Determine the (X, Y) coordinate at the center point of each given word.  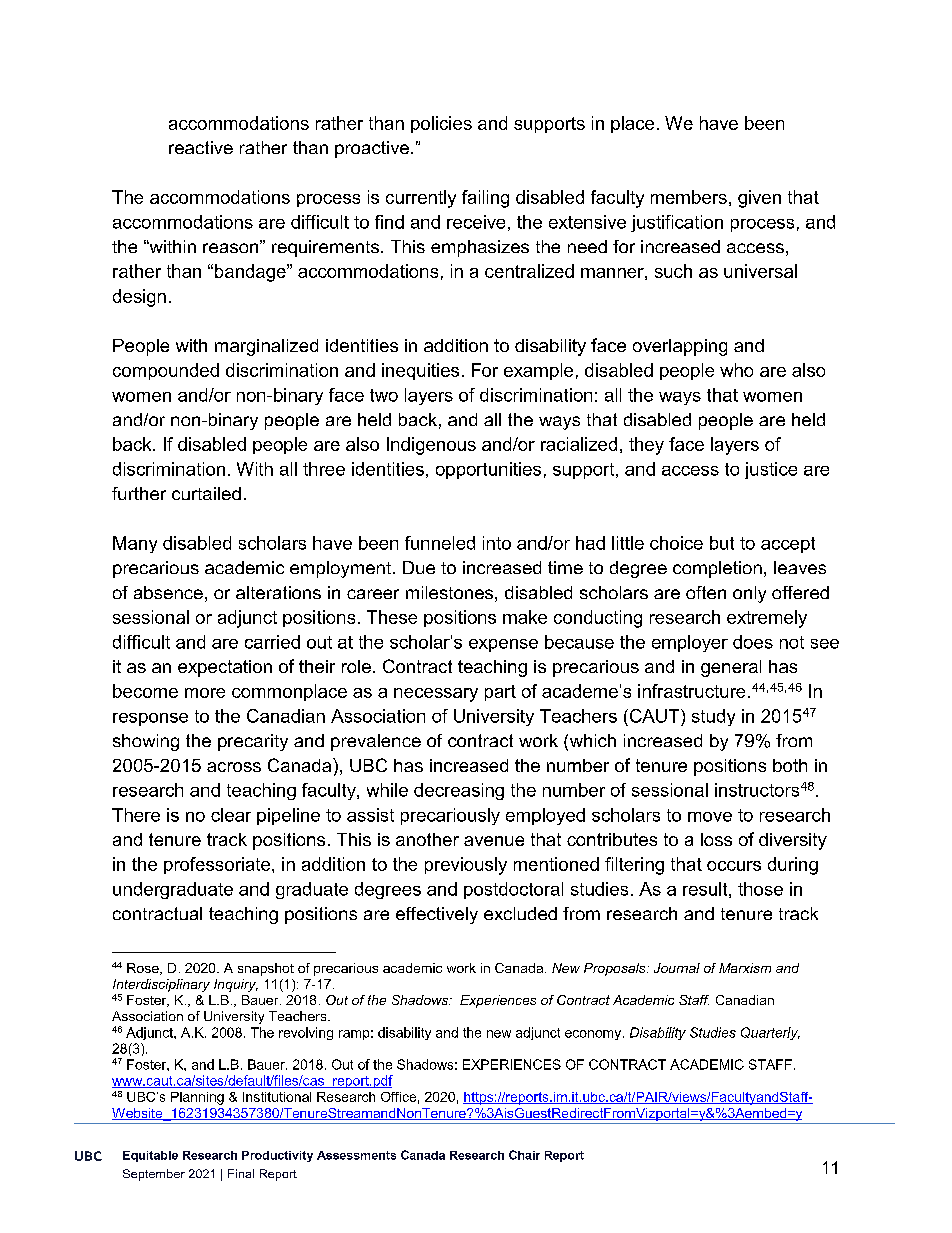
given (759, 199)
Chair (524, 1155)
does (753, 642)
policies (441, 124)
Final (241, 1173)
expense (503, 645)
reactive (201, 147)
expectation (225, 668)
